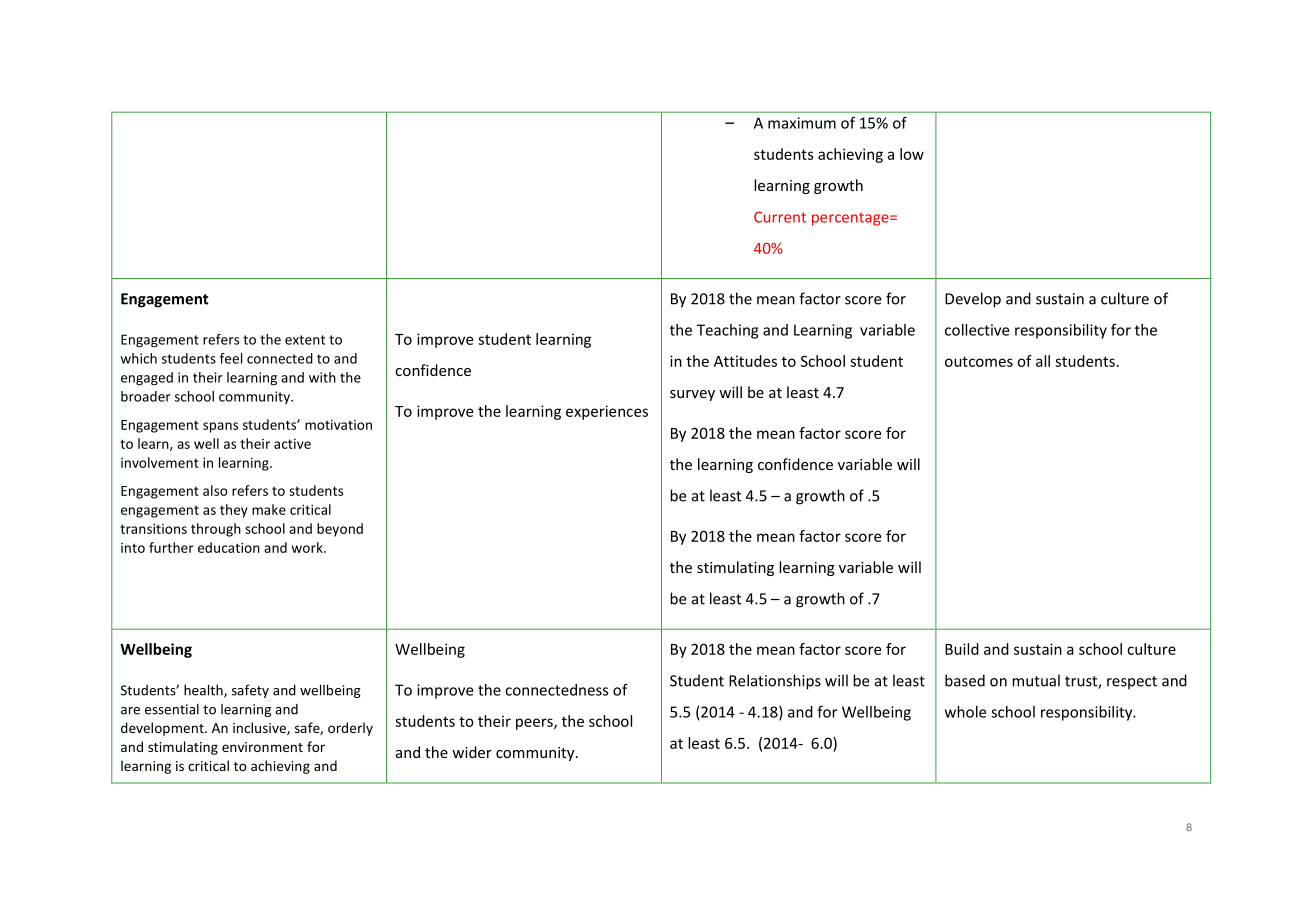 Image resolution: width=1308 pixels, height=924 pixels. What do you see at coordinates (229, 547) in the document?
I see `education` at bounding box center [229, 547].
